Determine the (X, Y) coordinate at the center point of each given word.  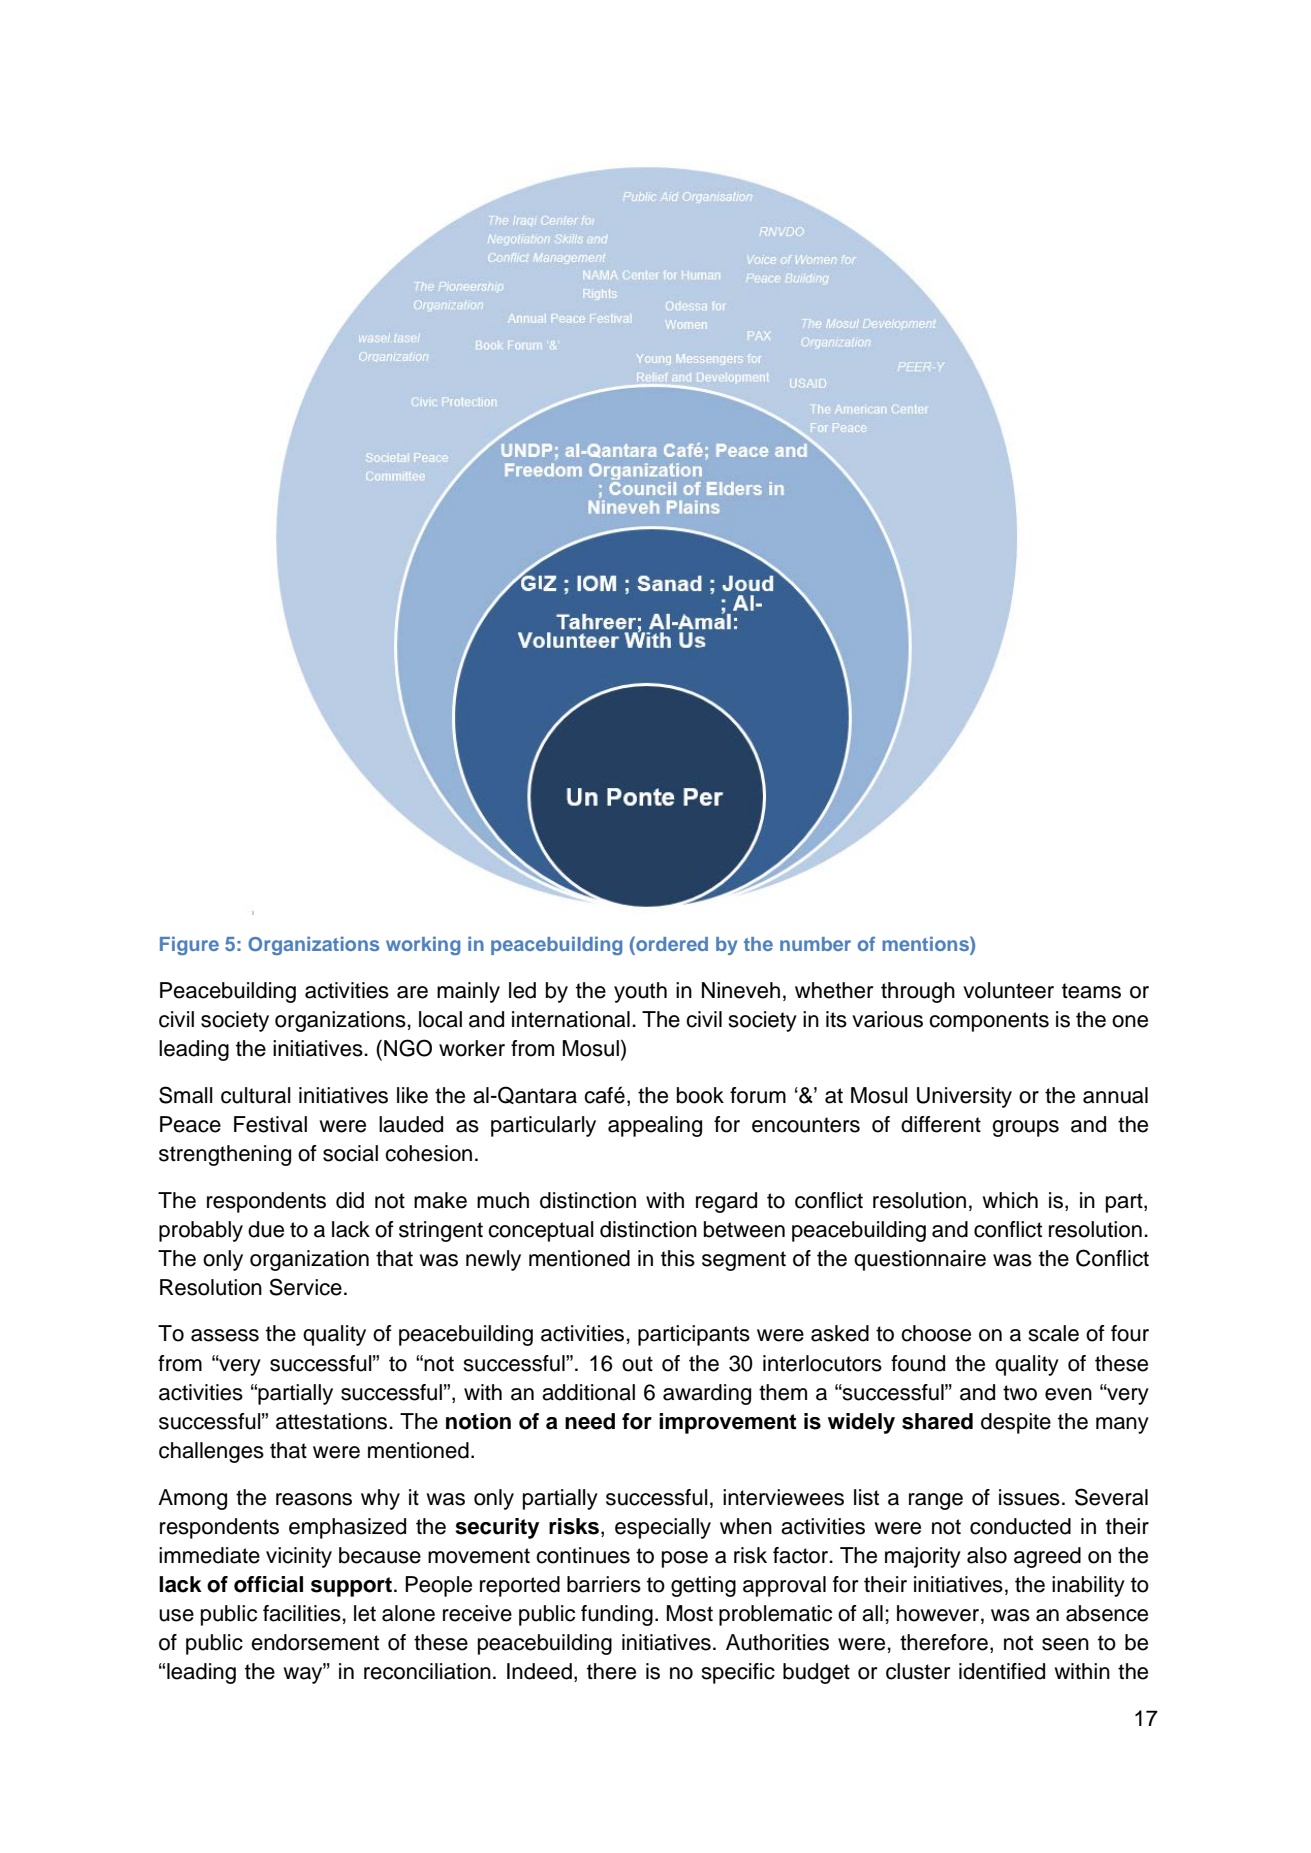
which (1010, 1200)
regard (726, 1202)
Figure (189, 945)
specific (738, 1673)
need (590, 1421)
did (350, 1200)
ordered (671, 945)
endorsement (315, 1642)
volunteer (1008, 990)
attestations (333, 1421)
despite (1016, 1423)
